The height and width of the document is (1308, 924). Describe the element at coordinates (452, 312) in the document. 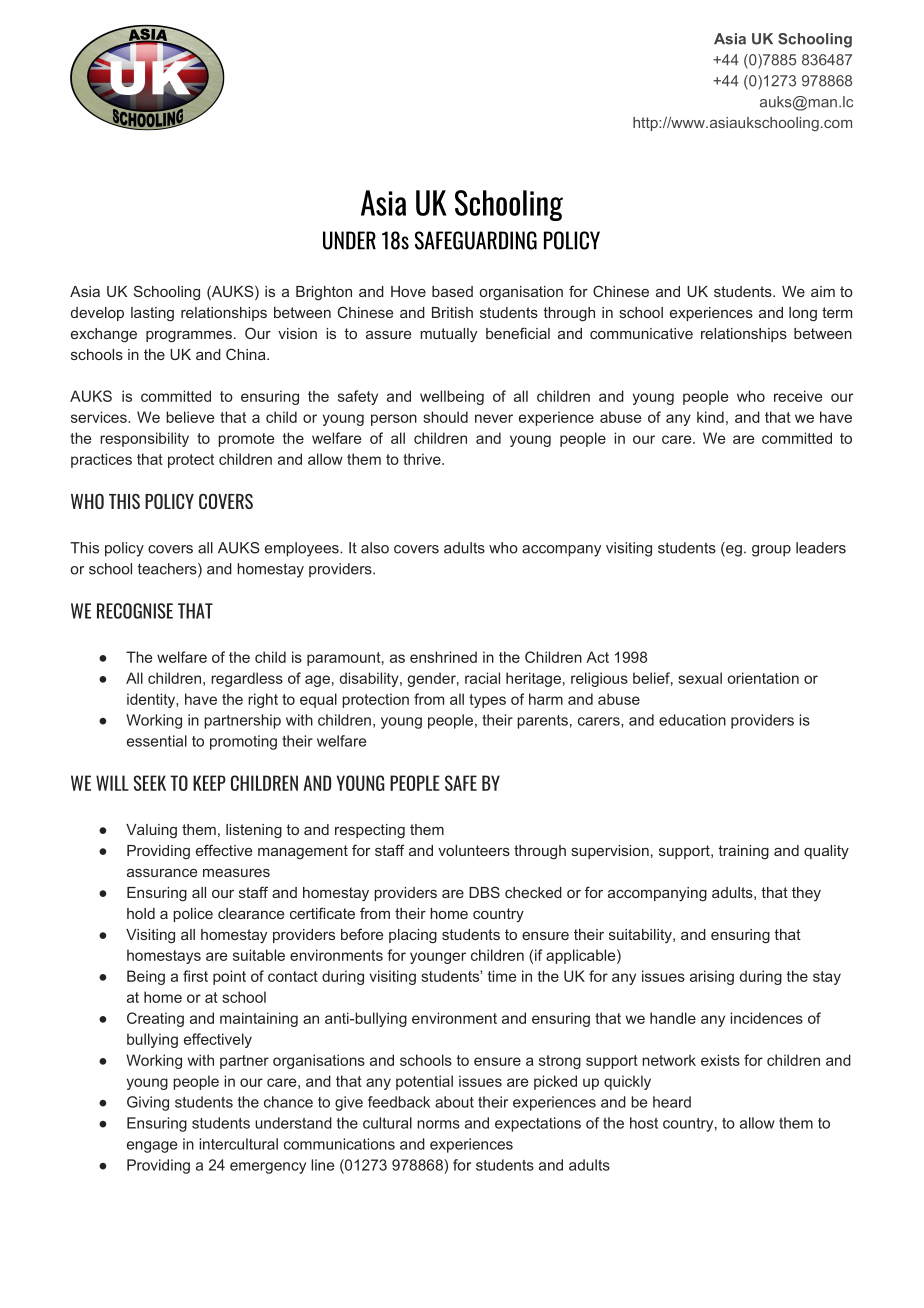

I see `British` at that location.
